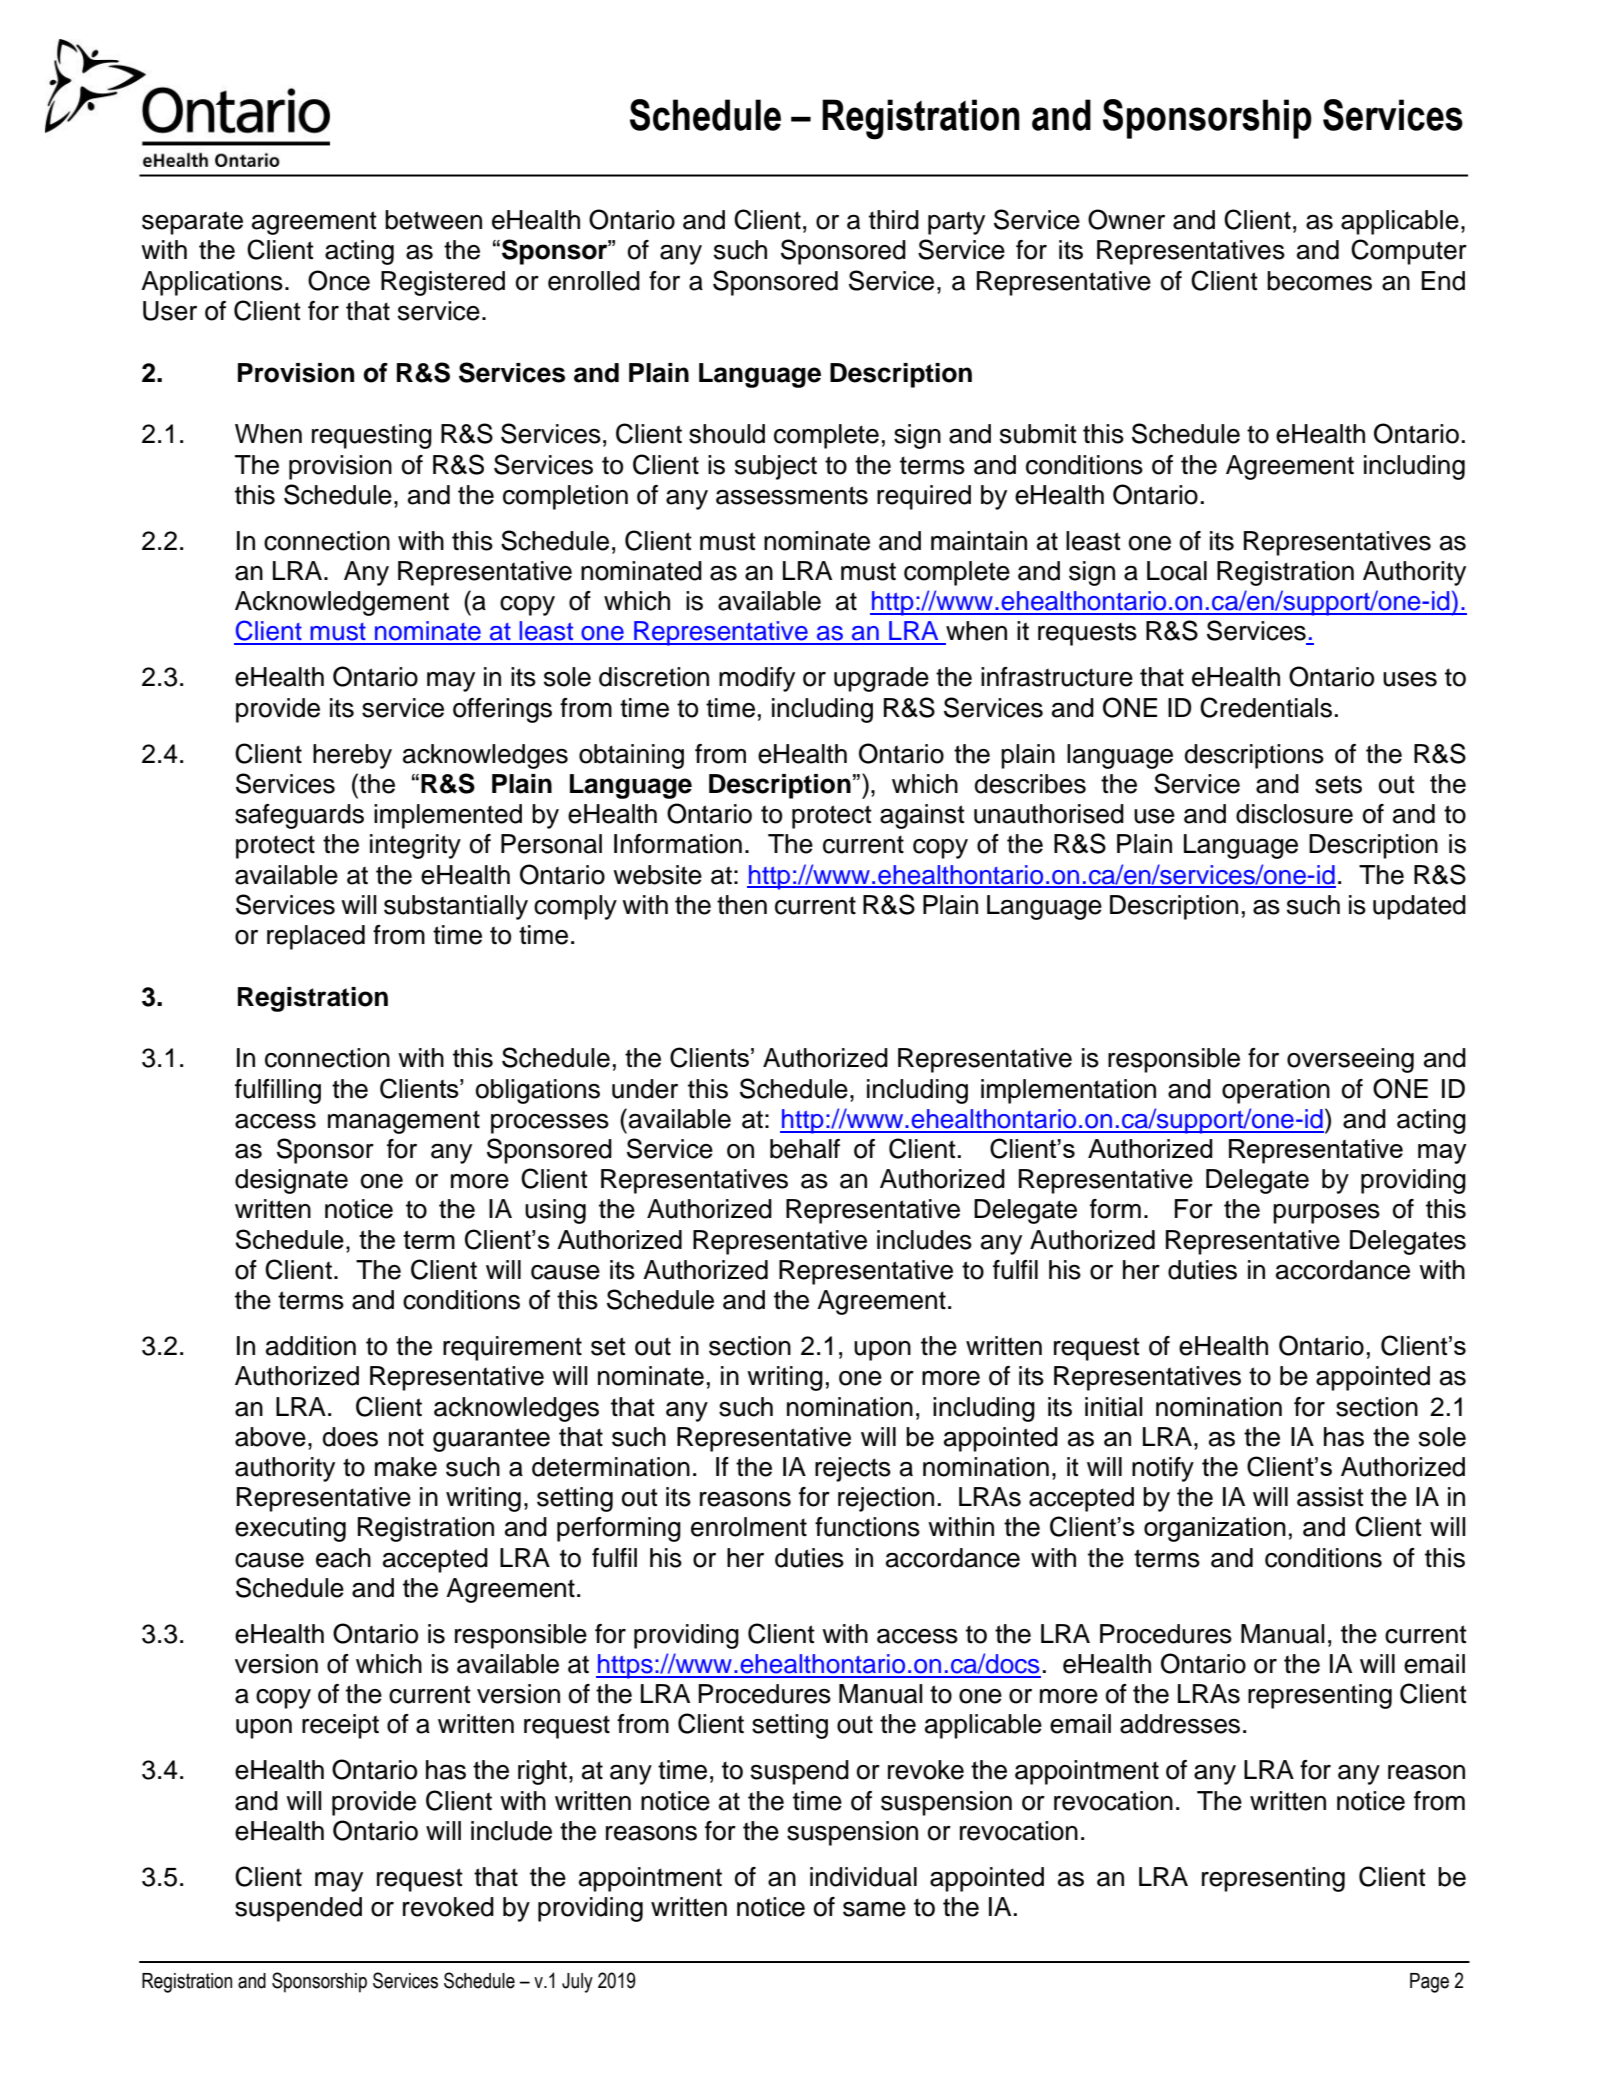 Image resolution: width=1608 pixels, height=2081 pixels. I want to click on management, so click(404, 1122).
